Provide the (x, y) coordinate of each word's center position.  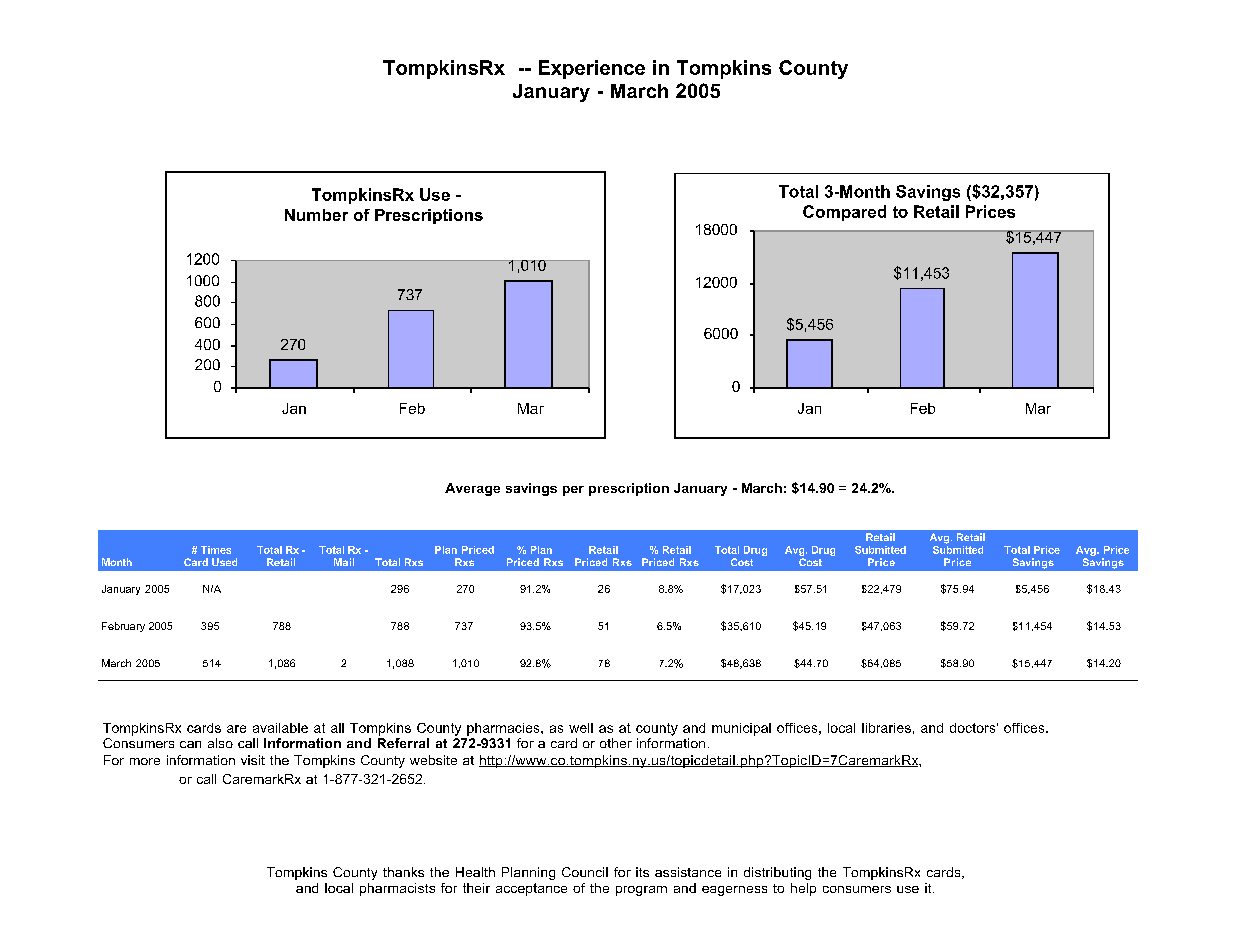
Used (224, 562)
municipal (741, 729)
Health (475, 872)
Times (216, 550)
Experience (592, 69)
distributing (777, 873)
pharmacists (397, 889)
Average (472, 489)
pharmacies (504, 729)
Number (316, 215)
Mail (344, 562)
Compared (844, 213)
